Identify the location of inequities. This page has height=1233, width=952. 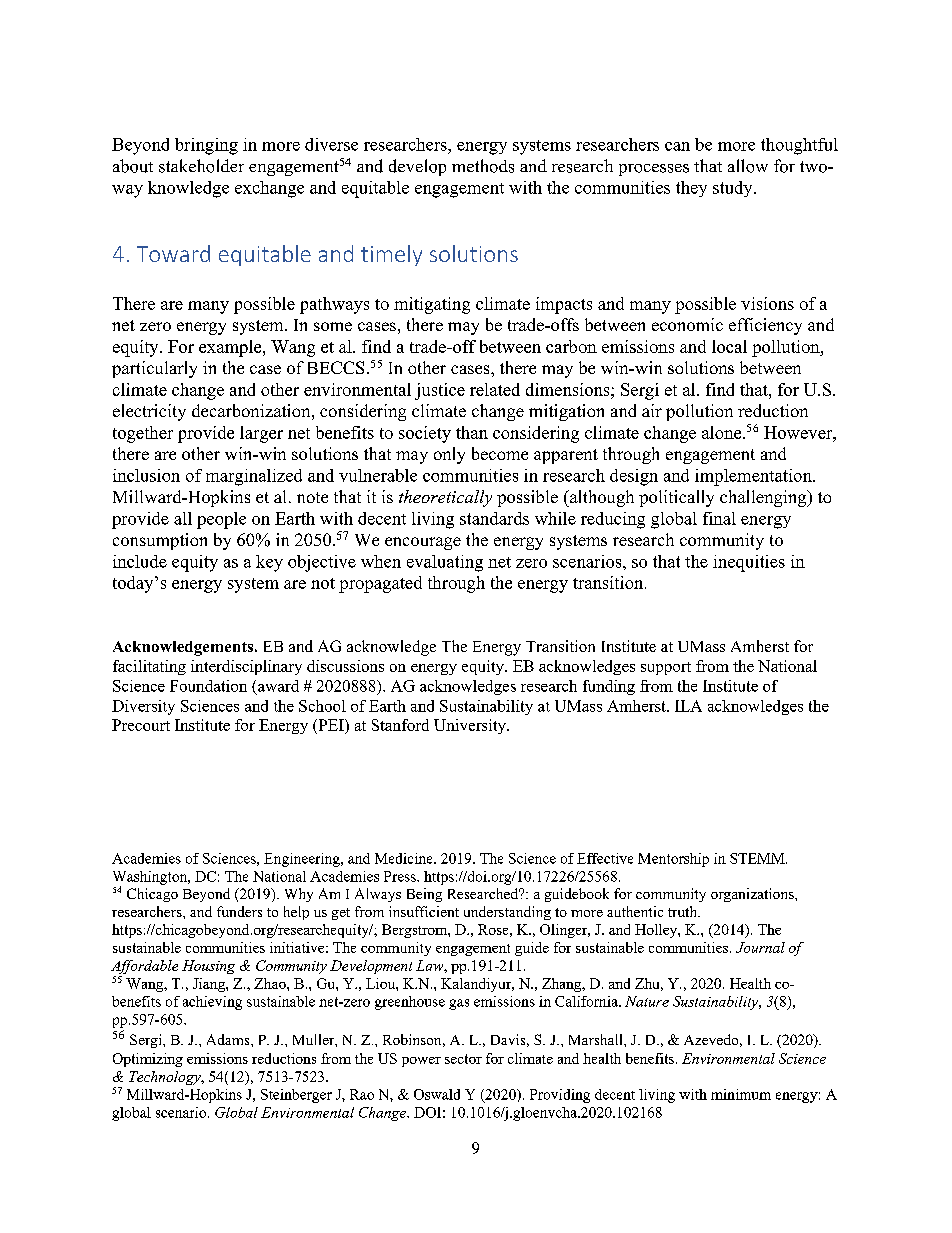
(749, 563).
